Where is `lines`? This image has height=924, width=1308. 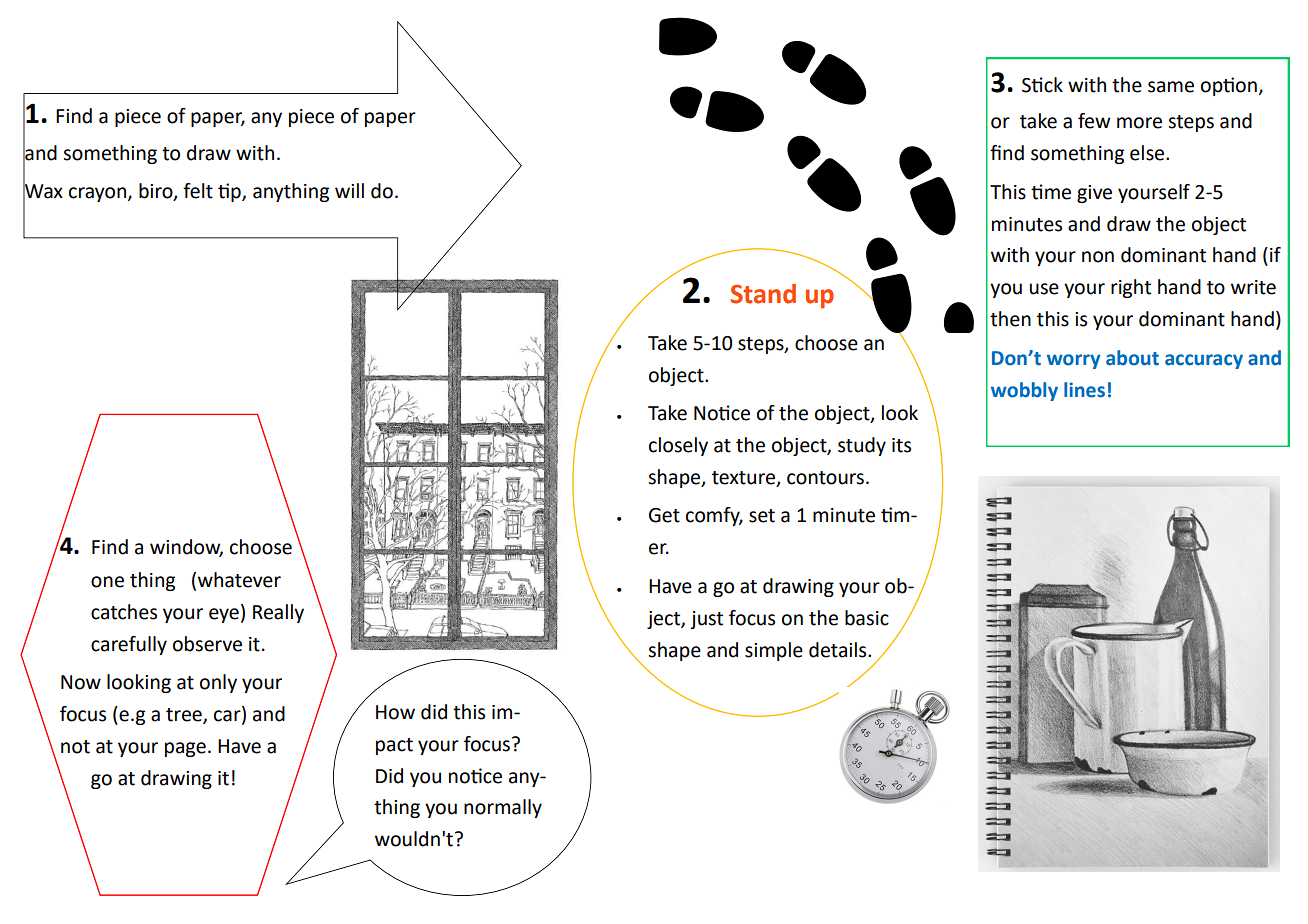 lines is located at coordinates (1084, 390).
